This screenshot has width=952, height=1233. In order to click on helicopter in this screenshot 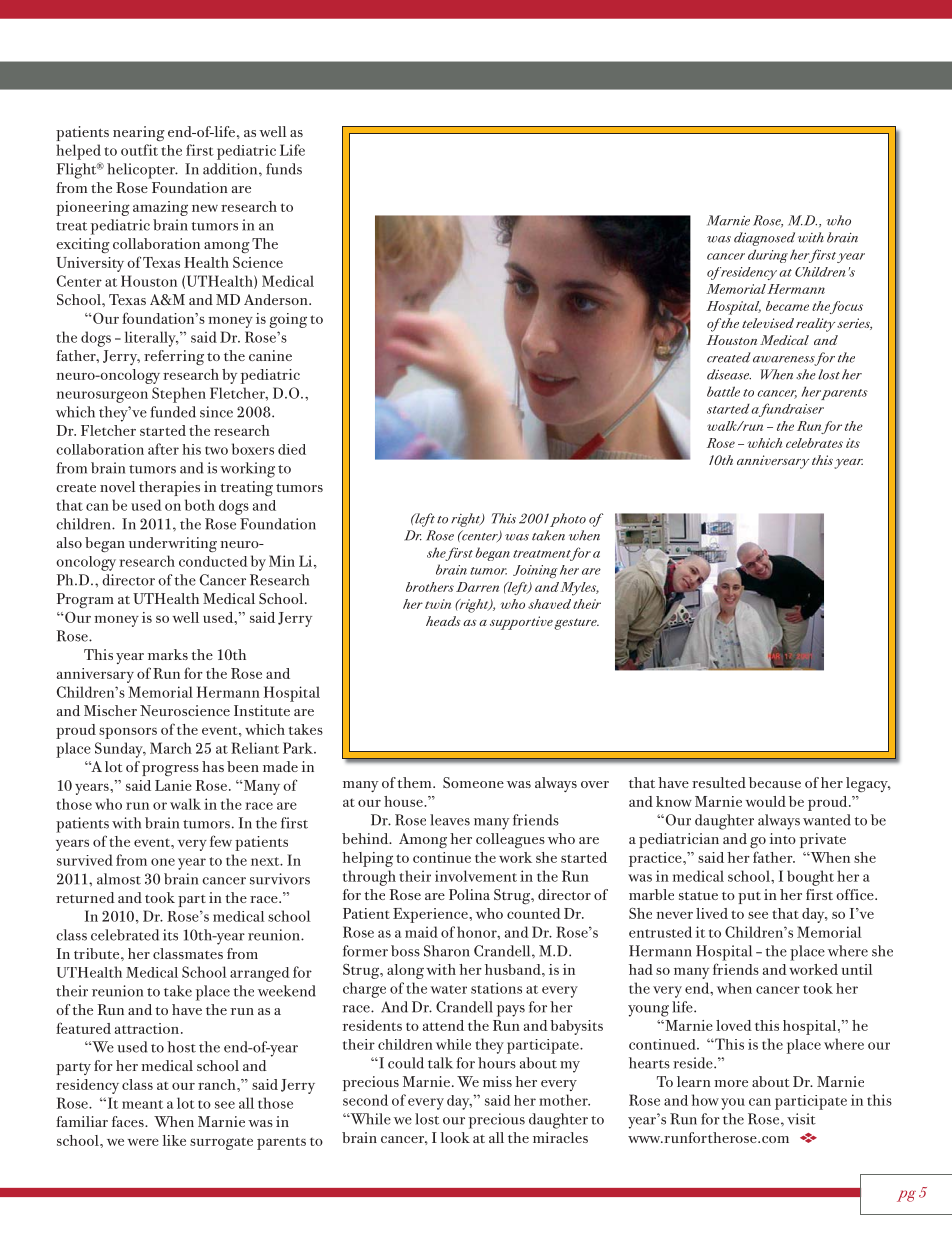, I will do `click(142, 171)`.
